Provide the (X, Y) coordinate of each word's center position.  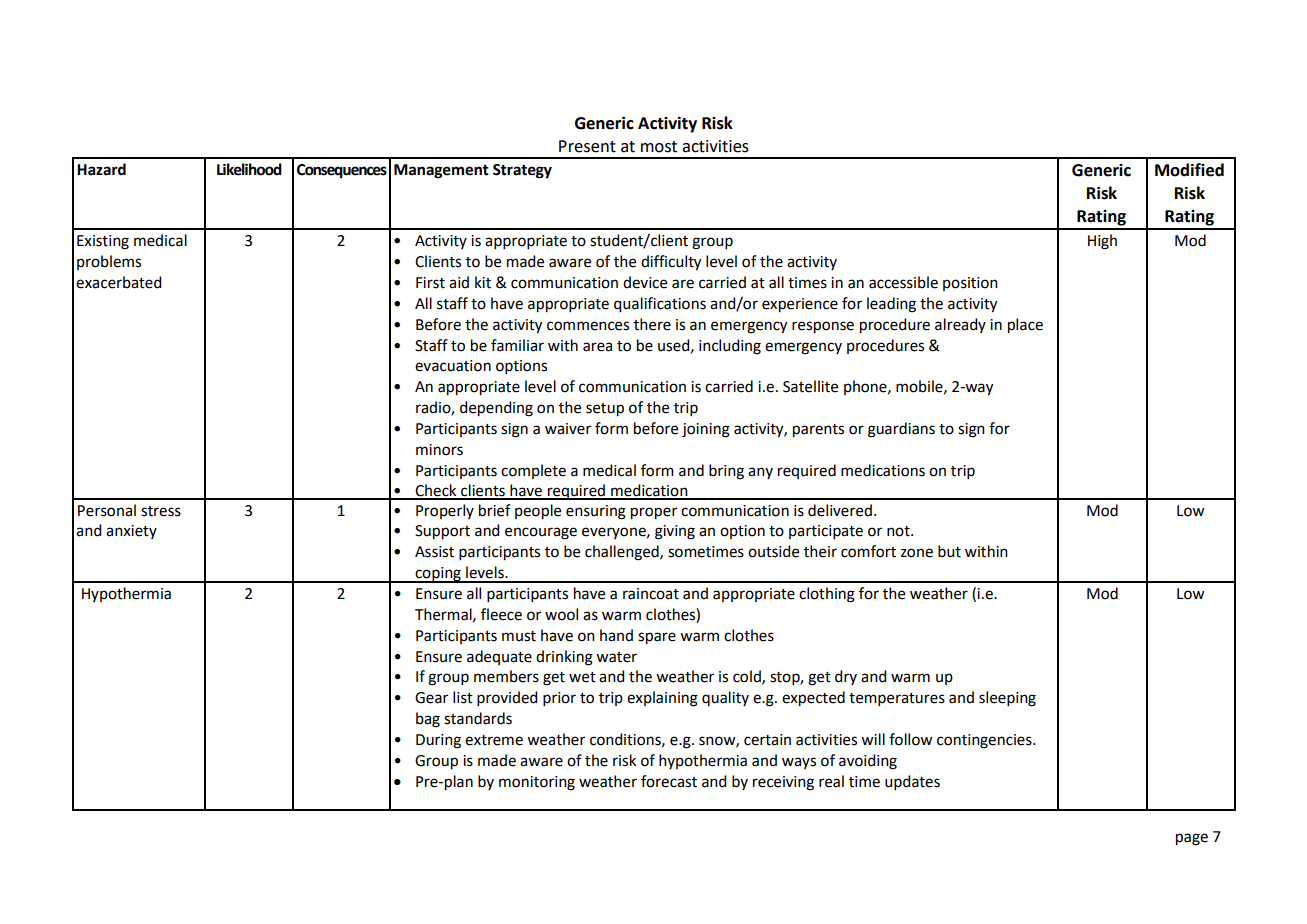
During (438, 741)
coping (438, 575)
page (1192, 839)
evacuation (453, 366)
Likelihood (249, 169)
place (1025, 326)
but (949, 551)
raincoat (651, 594)
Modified (1189, 170)
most (659, 147)
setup (605, 410)
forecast (669, 781)
